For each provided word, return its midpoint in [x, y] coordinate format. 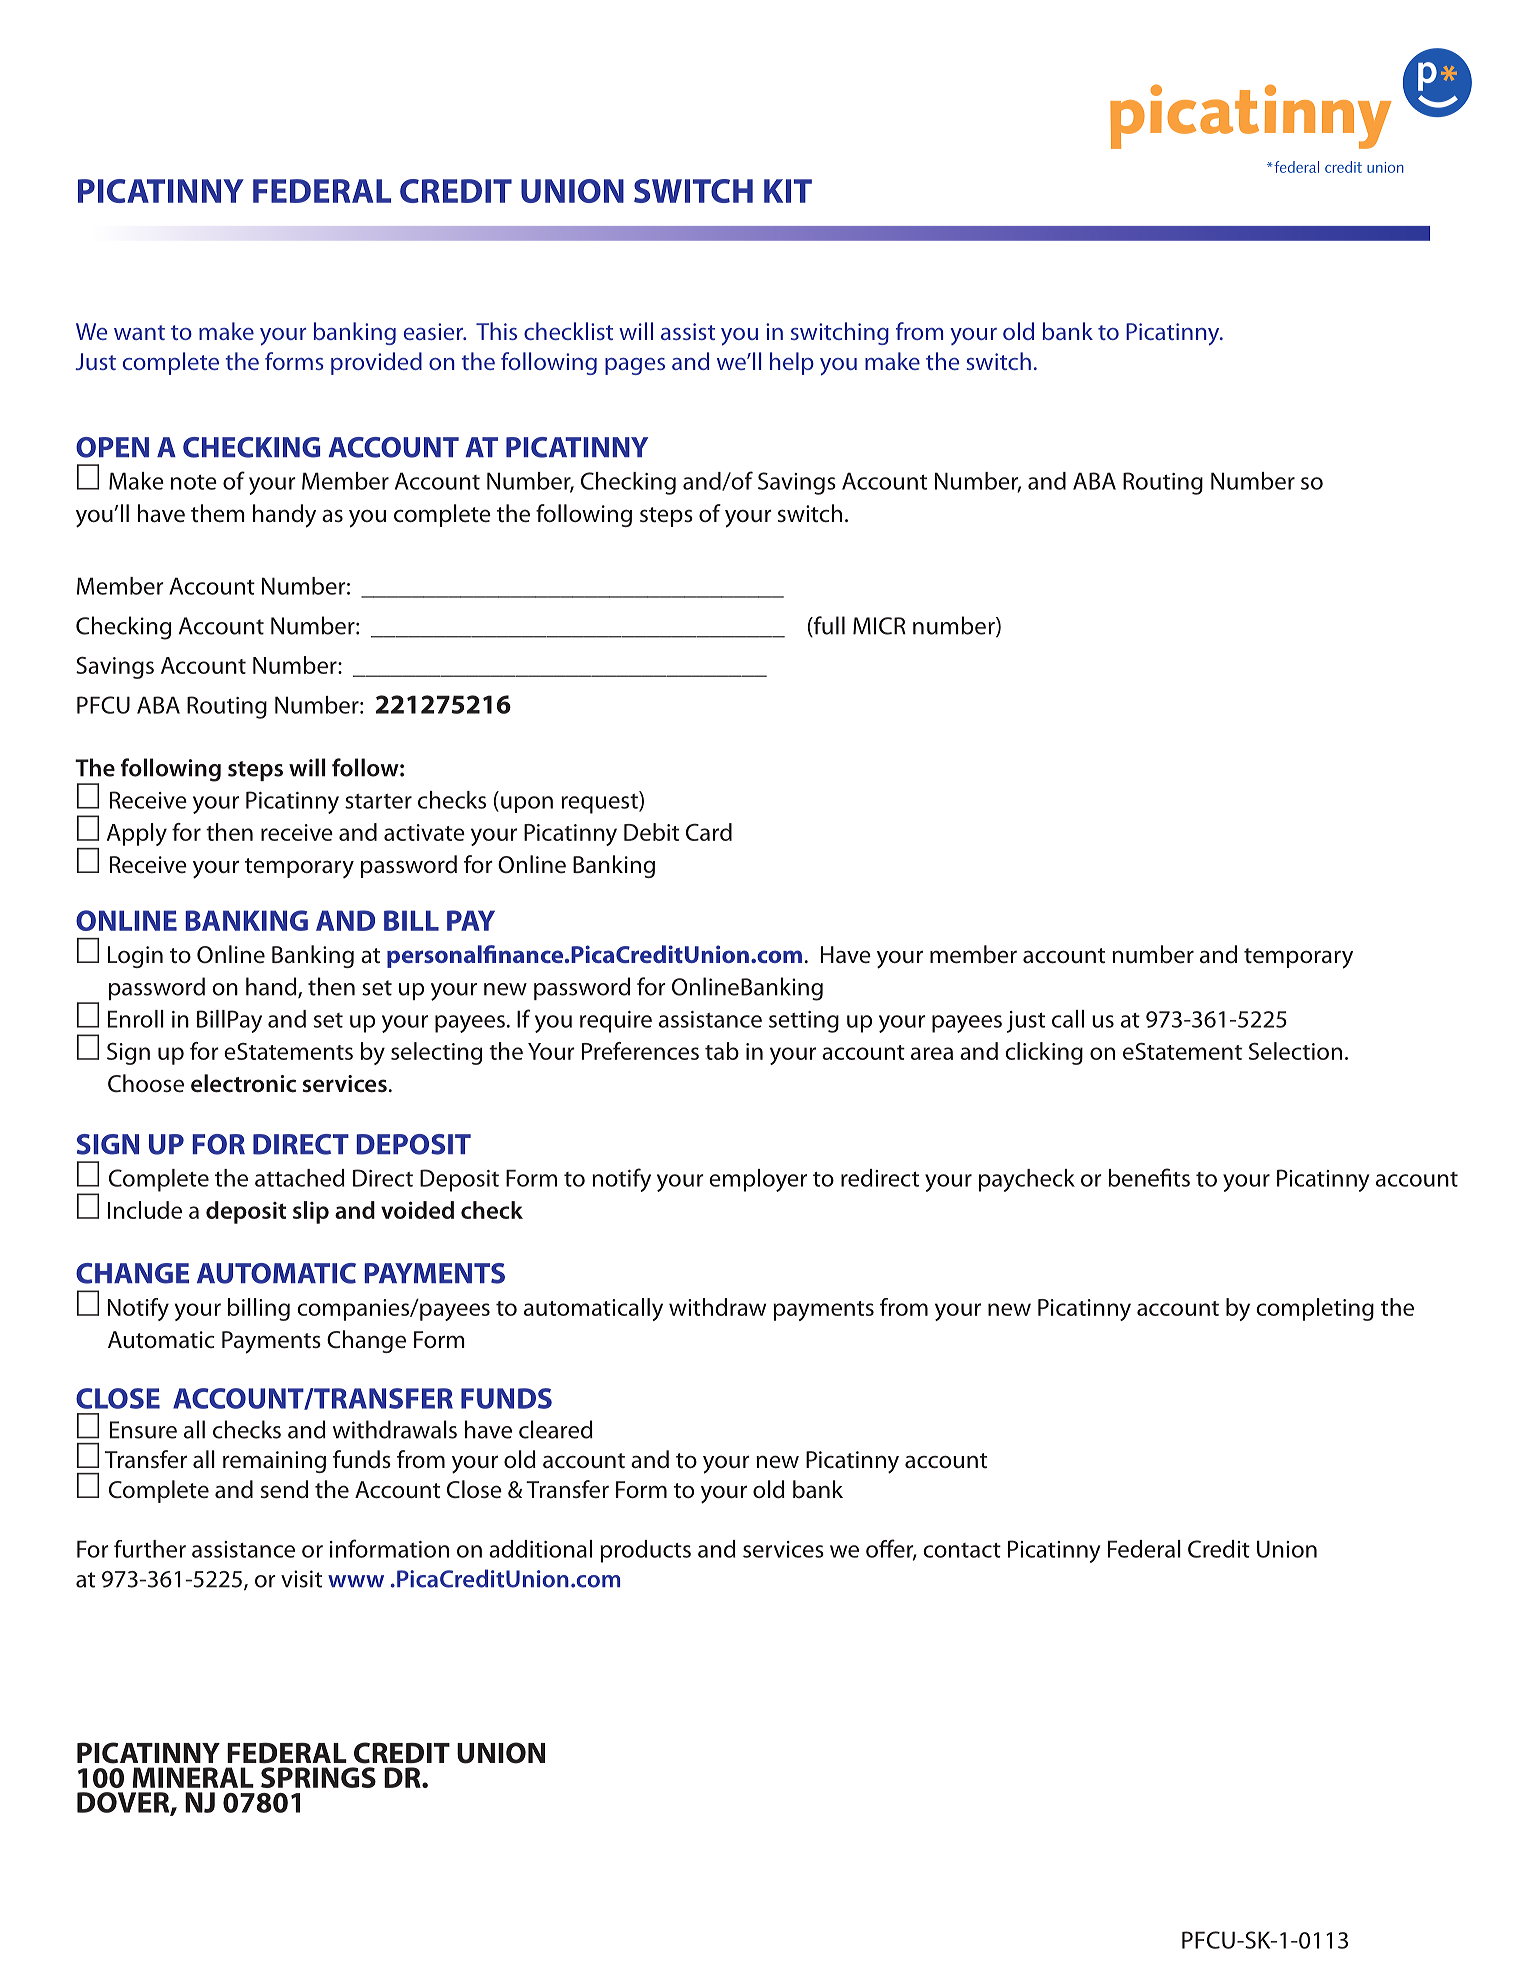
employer [758, 1180]
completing [1315, 1309]
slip [311, 1212]
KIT [788, 191]
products [645, 1551]
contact [962, 1550]
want [139, 332]
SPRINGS [318, 1777]
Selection [1295, 1051]
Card [709, 832]
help [792, 363]
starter [378, 801]
